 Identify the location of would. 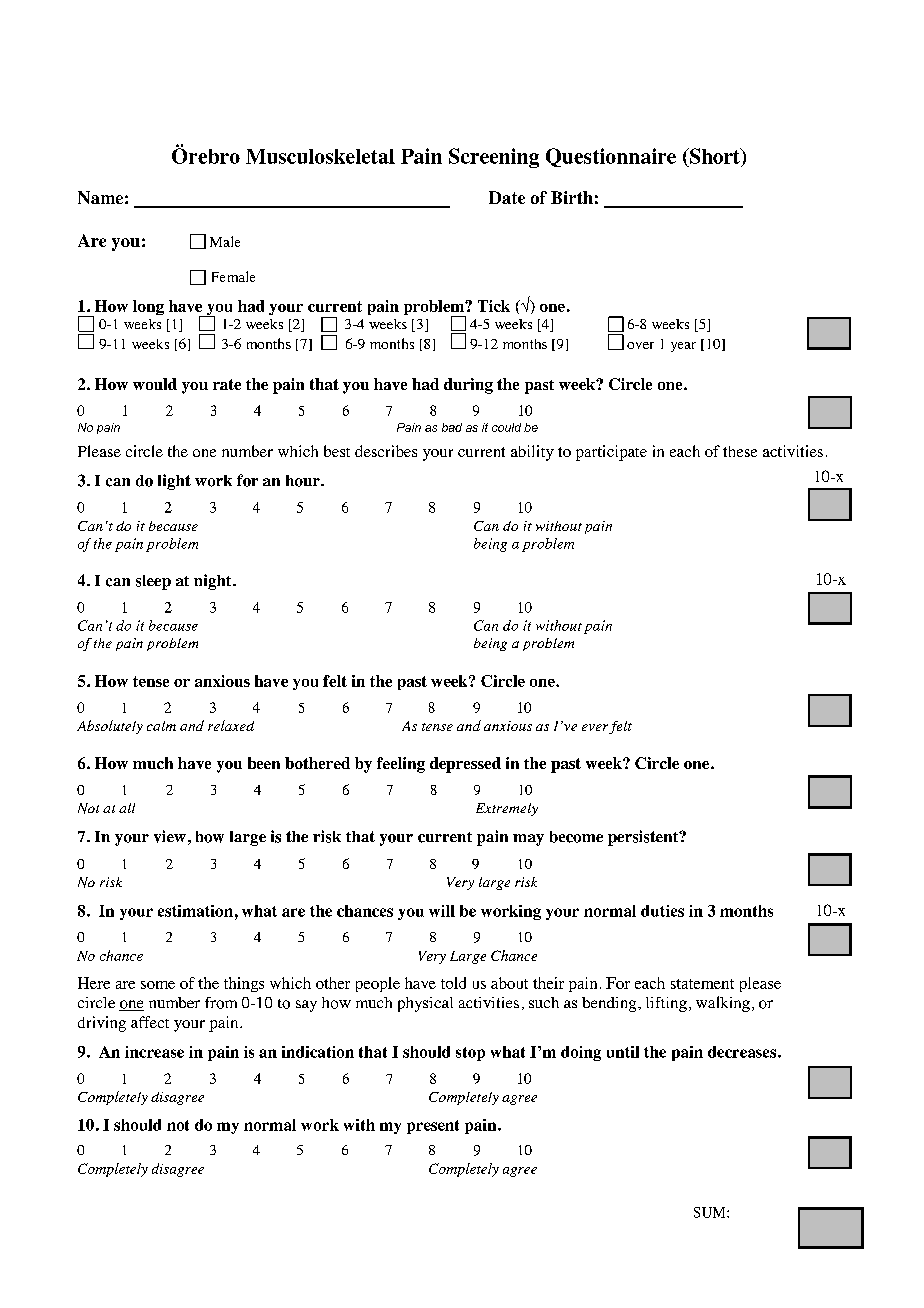
(155, 384).
